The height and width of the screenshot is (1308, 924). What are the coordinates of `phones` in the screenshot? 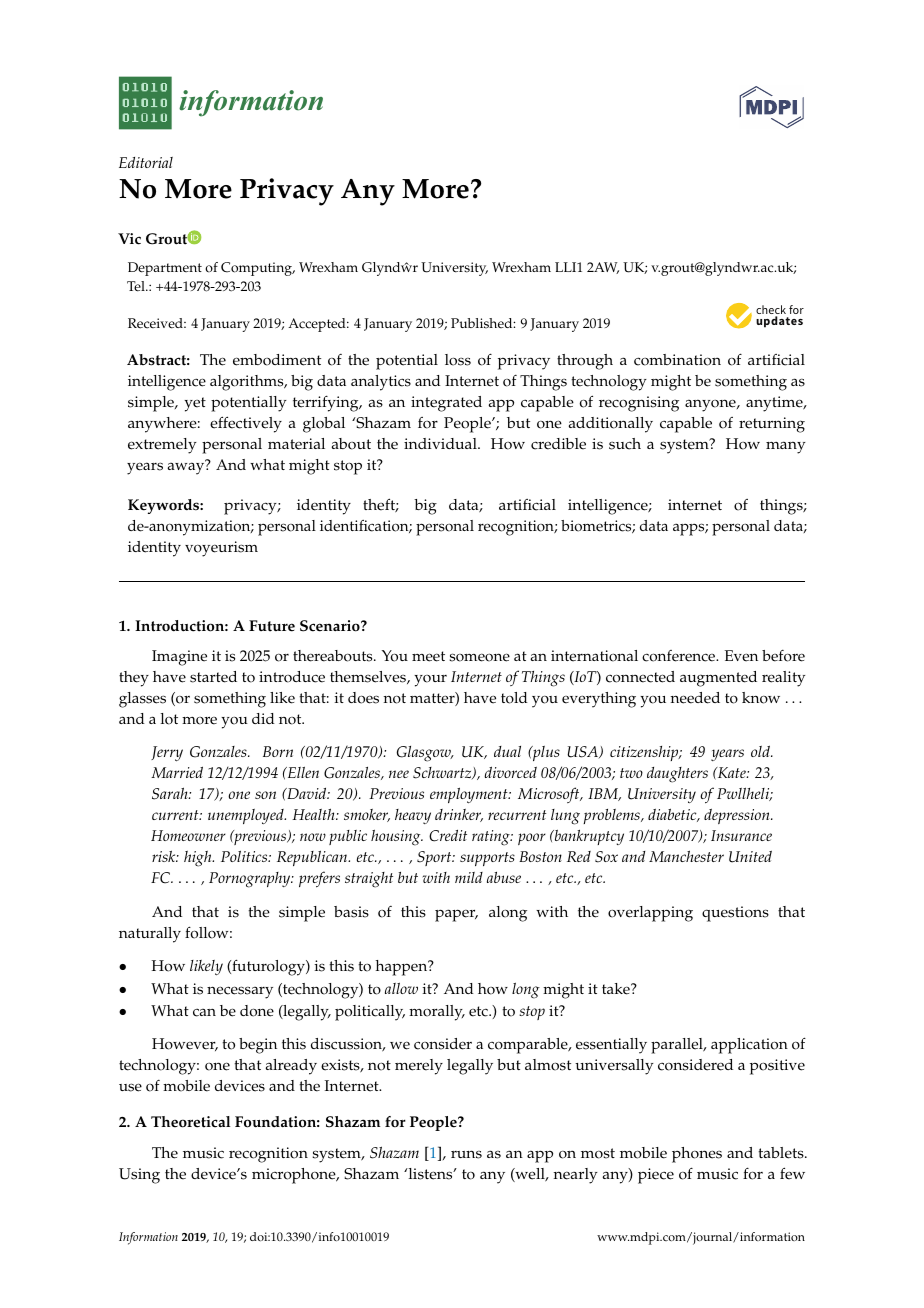 It's located at (697, 1155).
